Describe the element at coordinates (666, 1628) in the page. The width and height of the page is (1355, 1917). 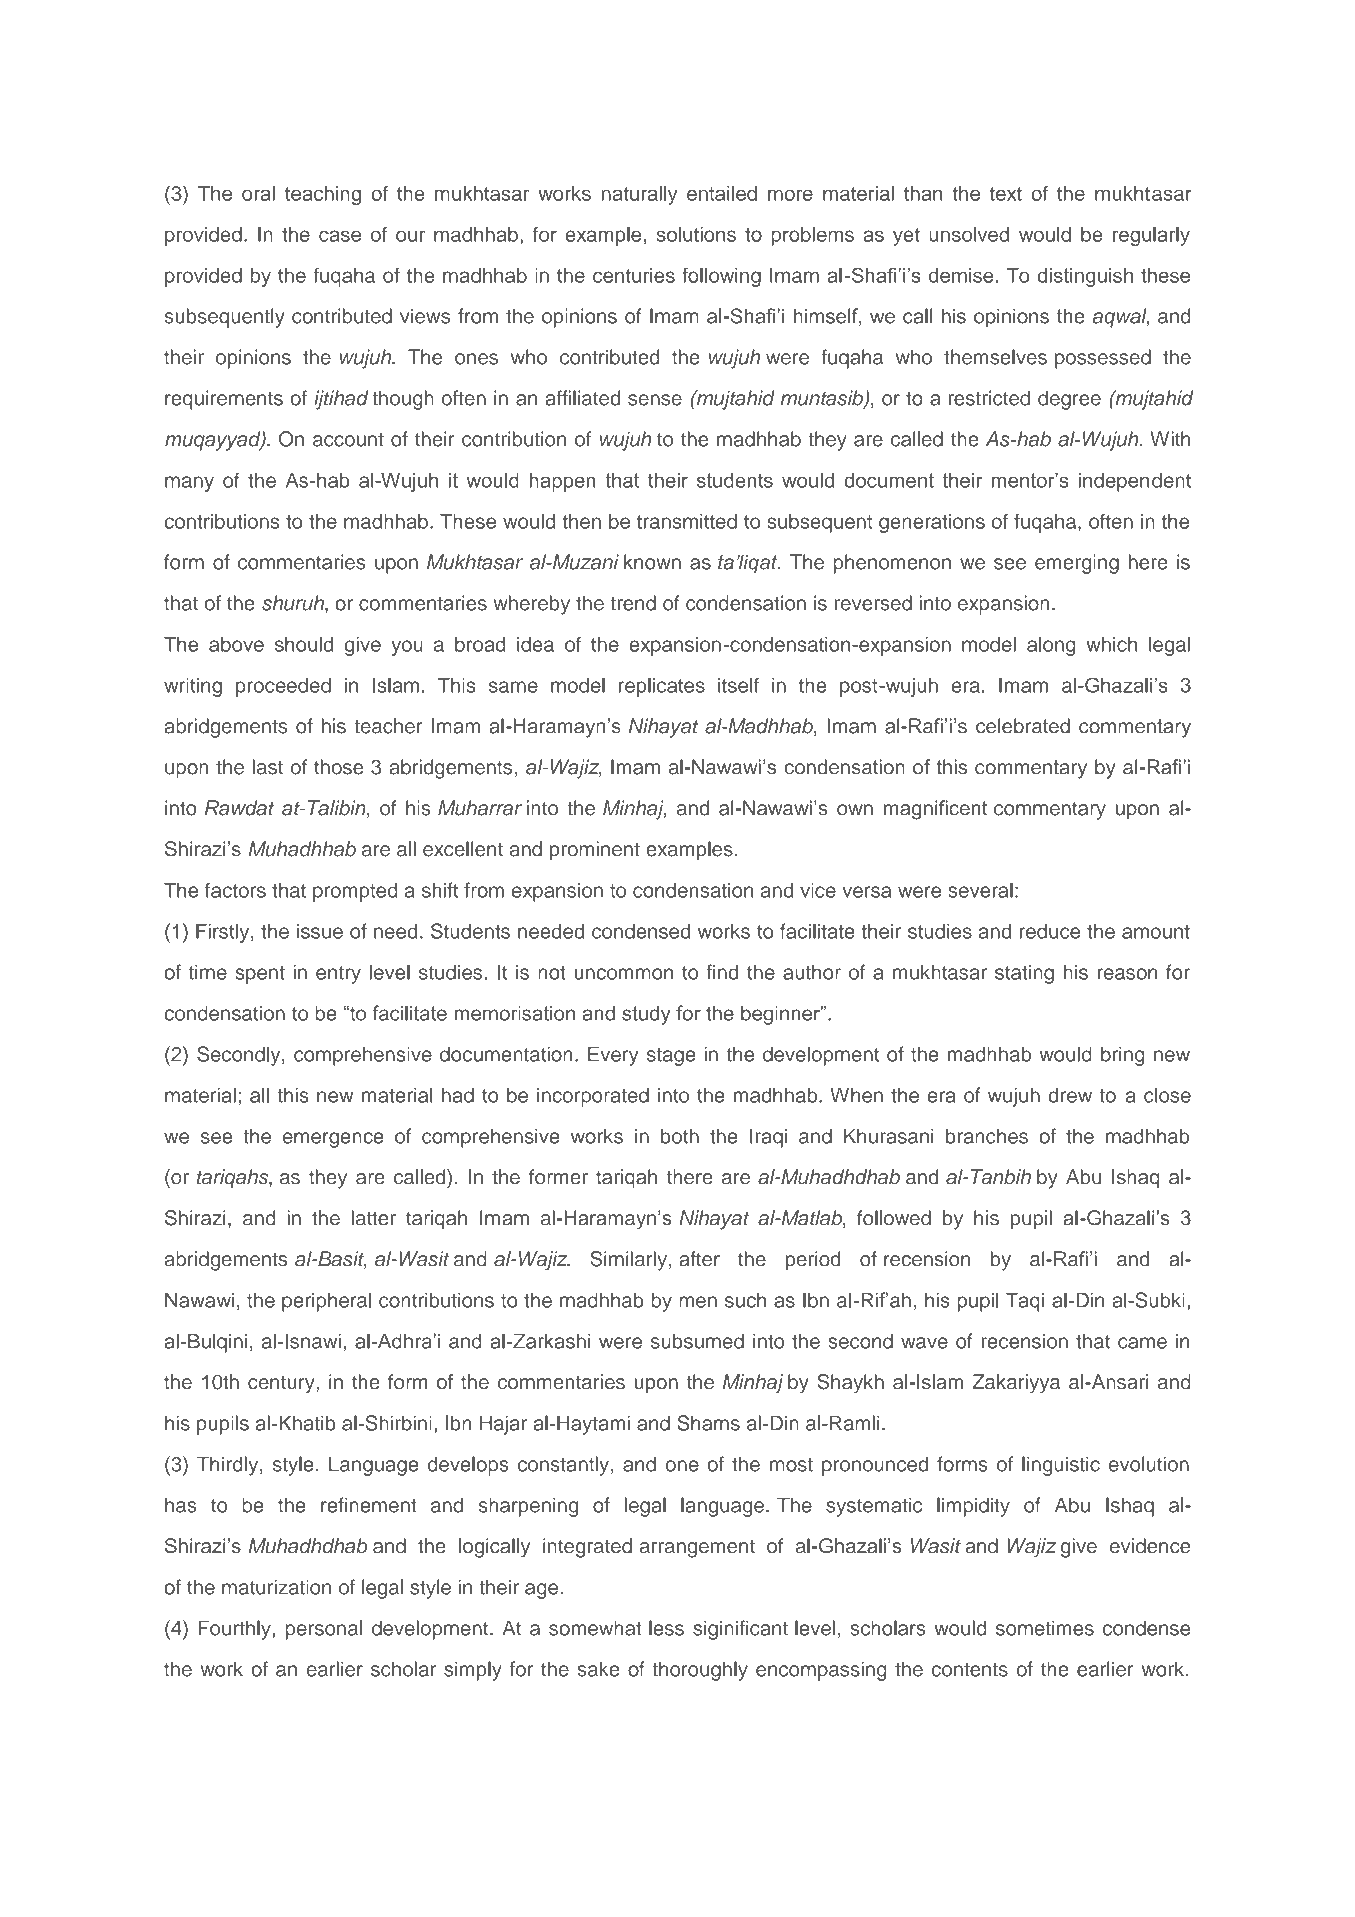
I see `less` at that location.
